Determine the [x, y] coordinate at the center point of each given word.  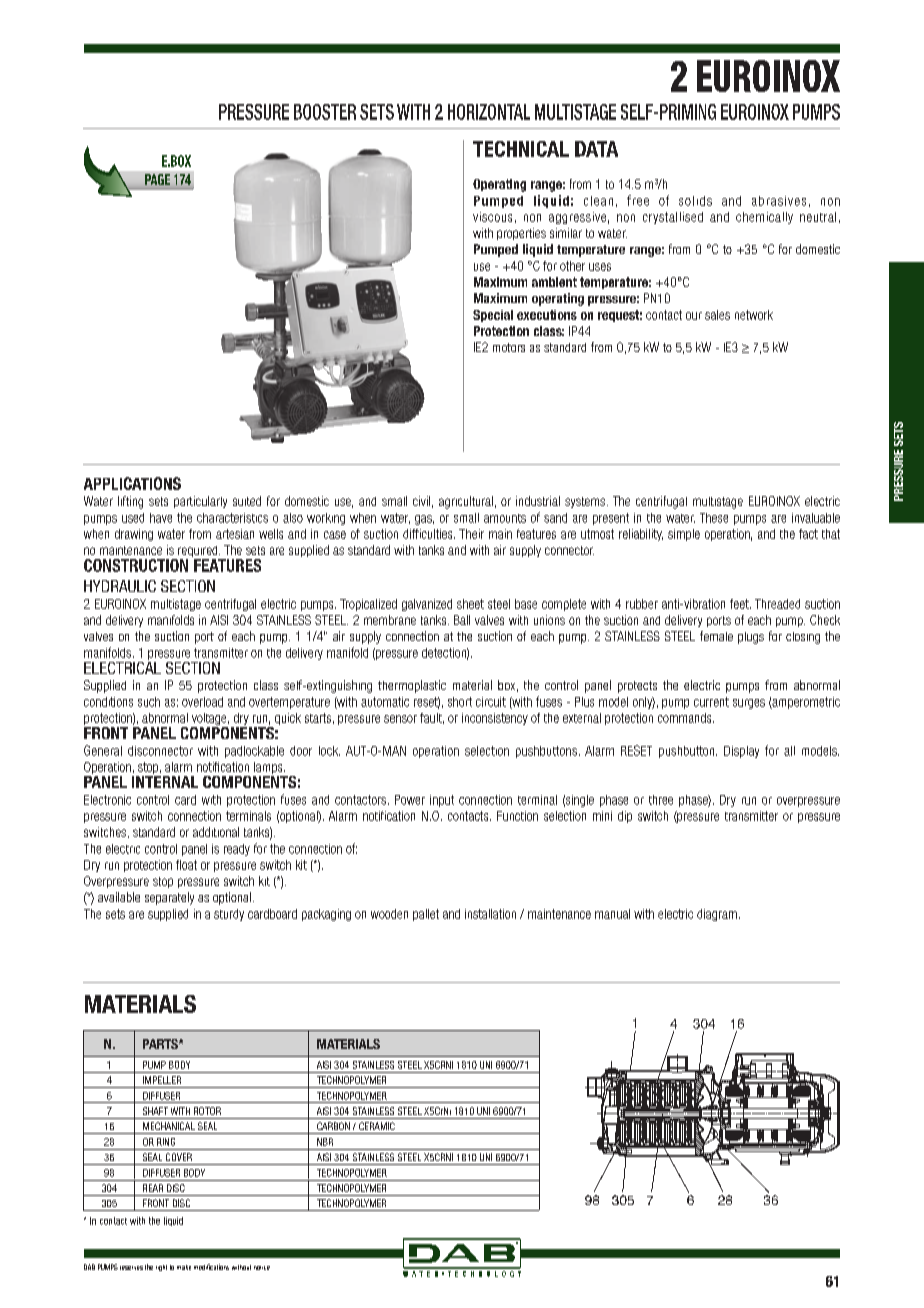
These [714, 518]
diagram [717, 915]
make [184, 1267]
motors [509, 347]
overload [202, 702]
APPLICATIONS [132, 483]
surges [749, 704]
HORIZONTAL [489, 112]
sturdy [229, 915]
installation [490, 914]
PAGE [157, 179]
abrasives [779, 201]
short [460, 702]
